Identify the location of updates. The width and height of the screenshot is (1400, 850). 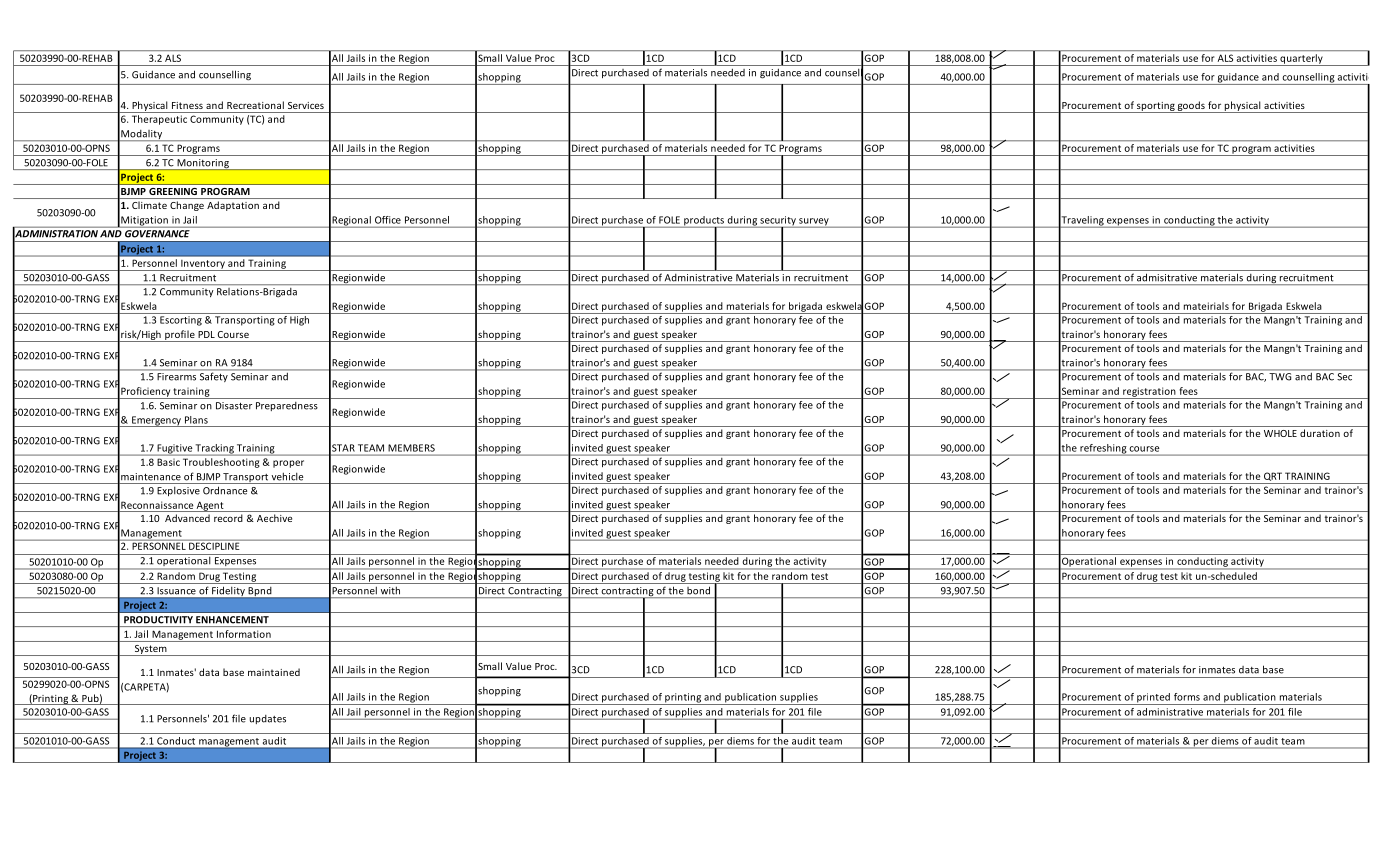
(267, 719).
